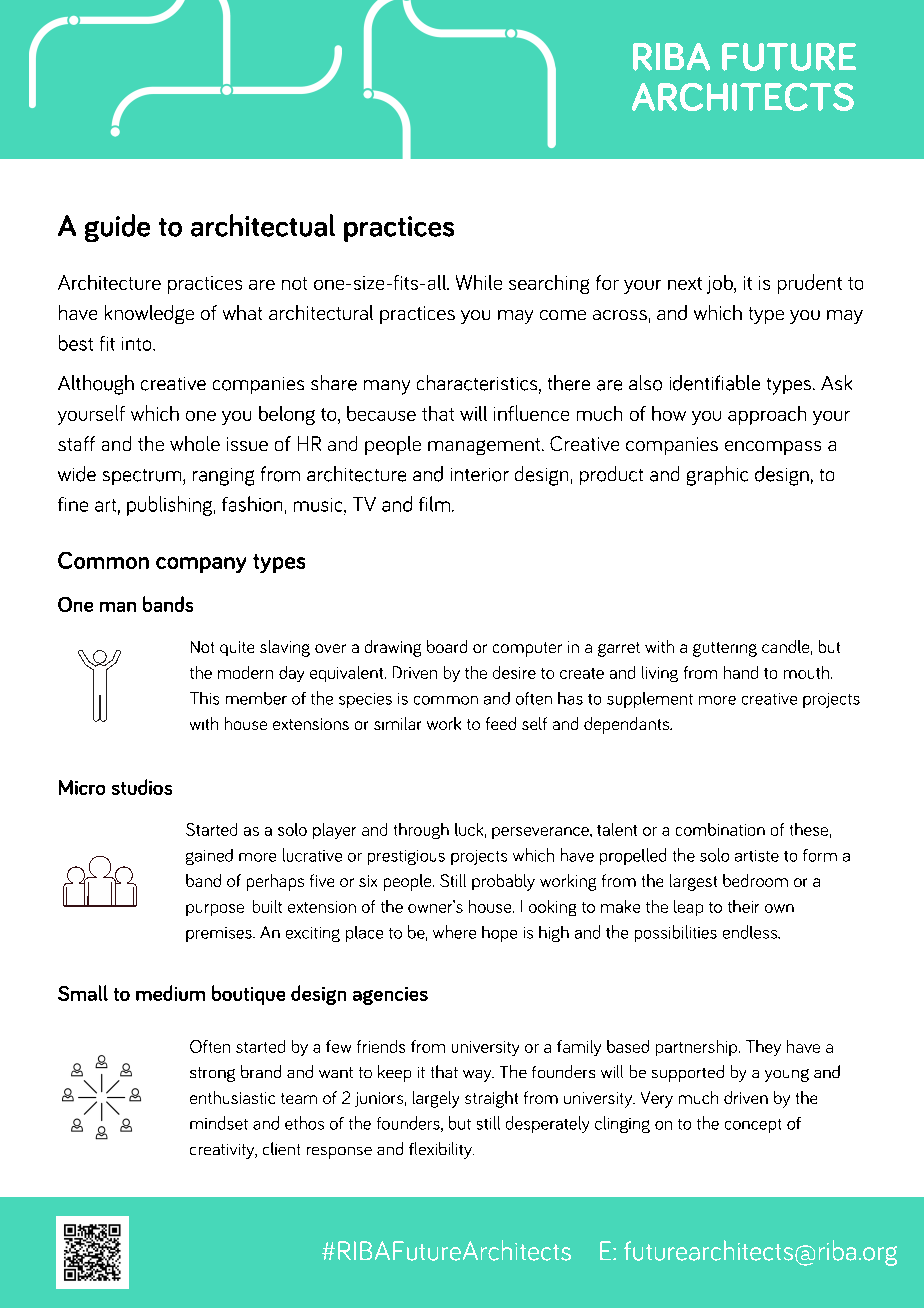 The width and height of the document is (924, 1308). I want to click on concept, so click(753, 1126).
